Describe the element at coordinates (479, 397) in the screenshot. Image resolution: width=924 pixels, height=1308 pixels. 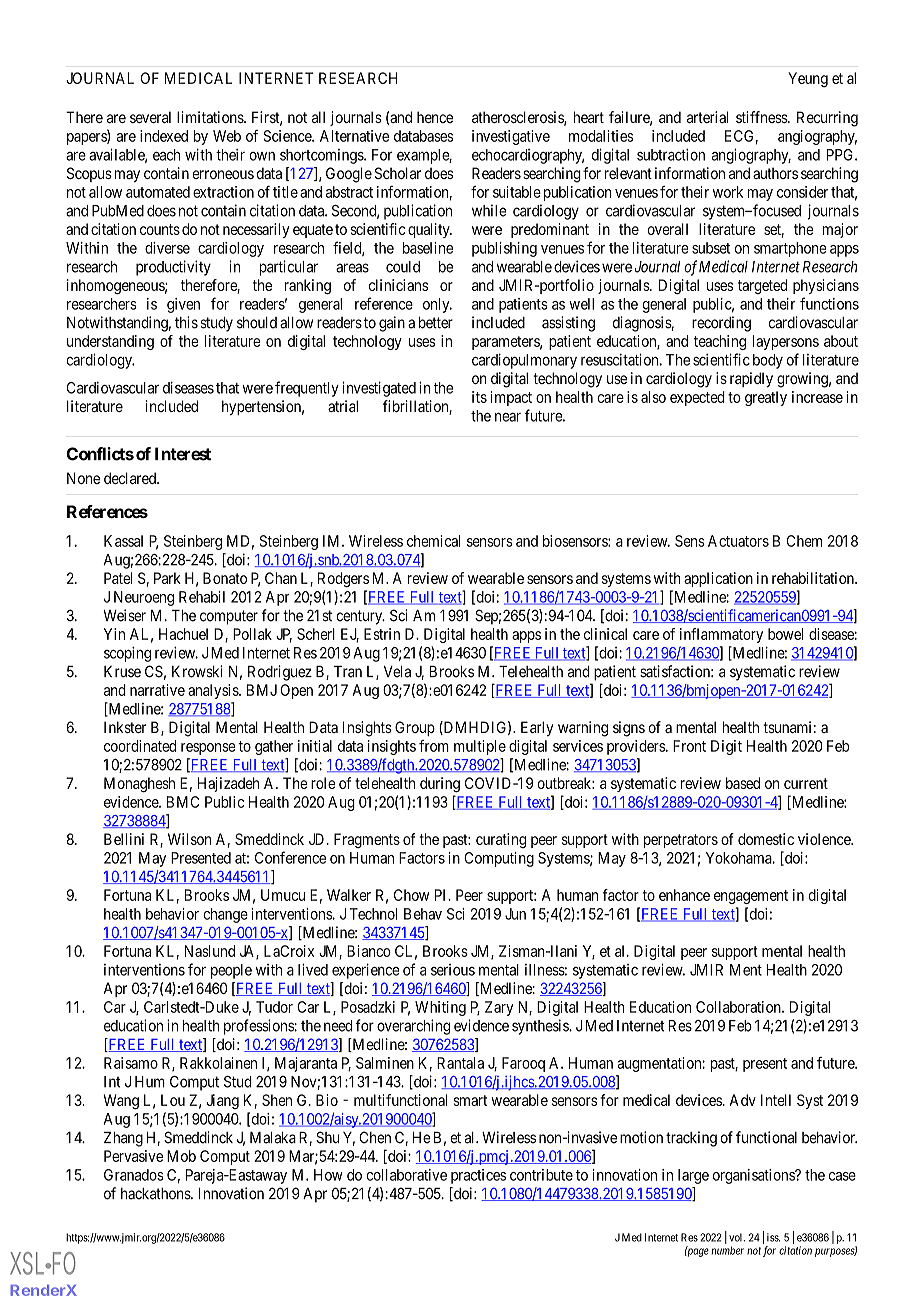
I see `its` at that location.
